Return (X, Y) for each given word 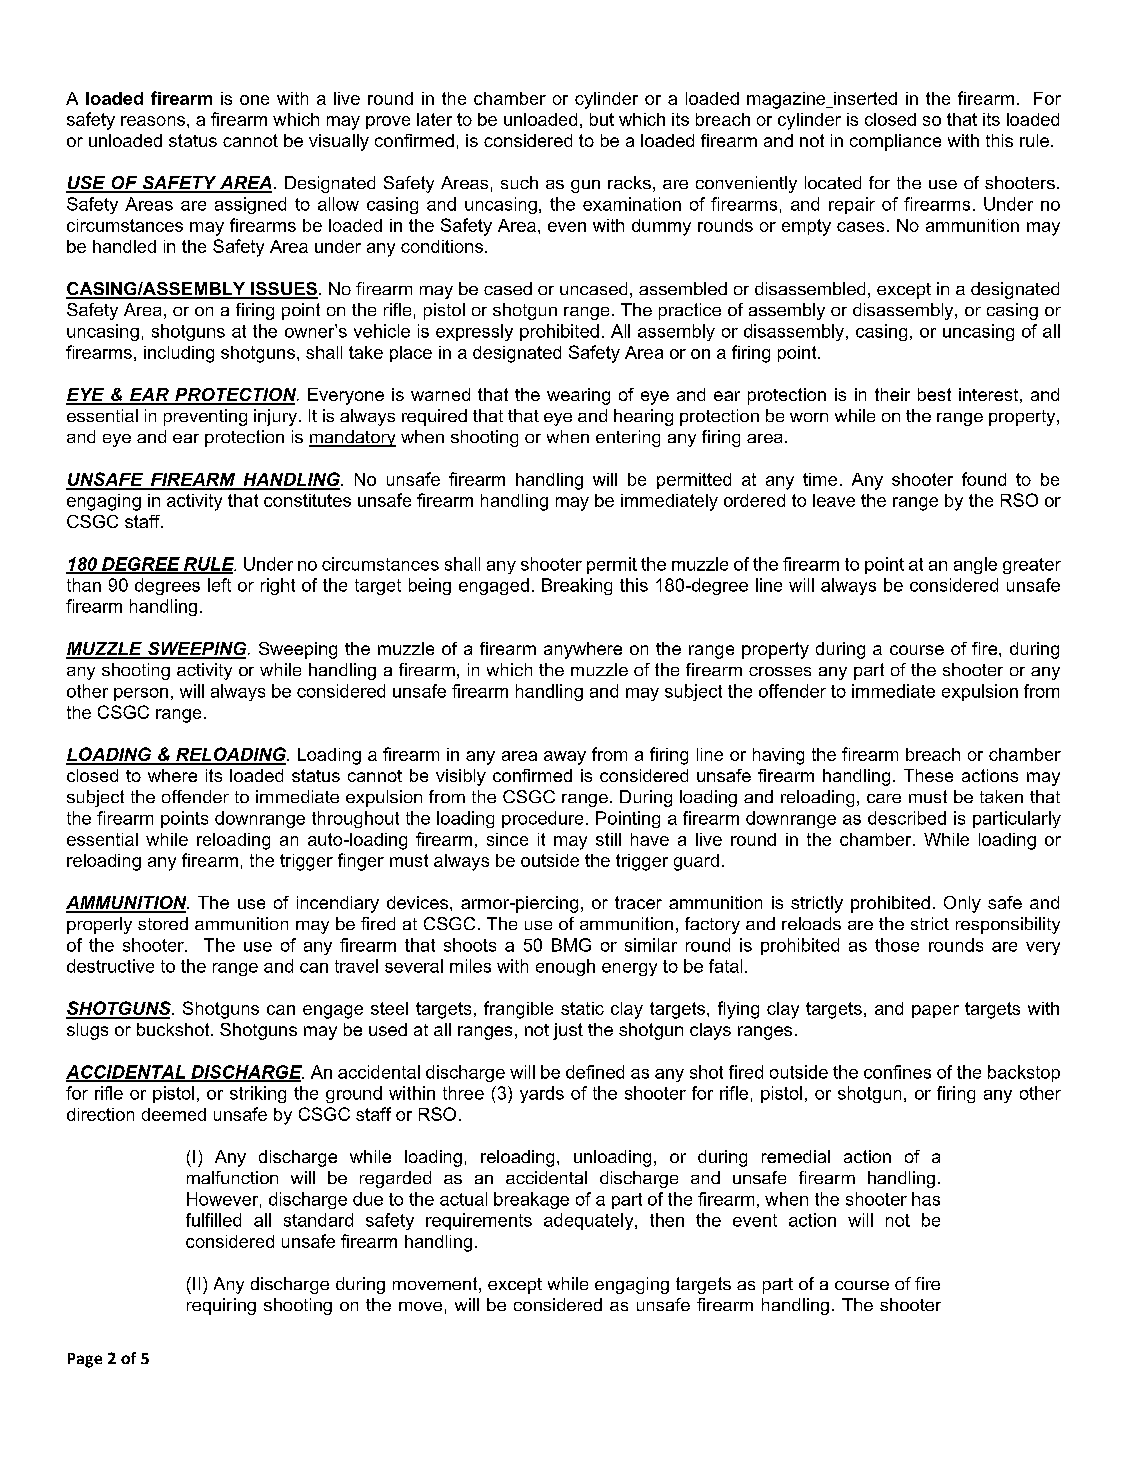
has (926, 1199)
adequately (590, 1221)
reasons (153, 121)
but (602, 119)
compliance (895, 142)
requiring (221, 1306)
